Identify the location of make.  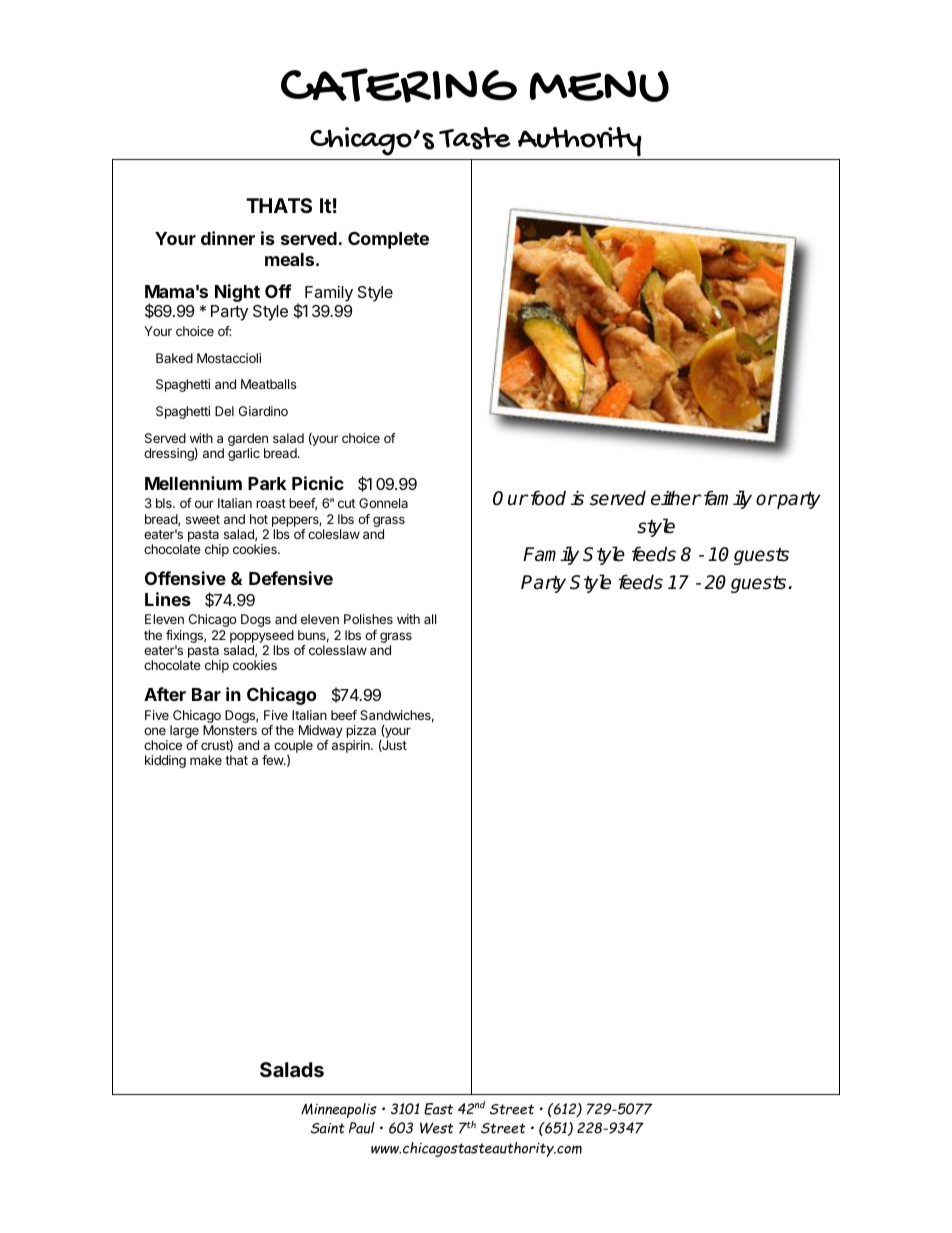
(206, 760).
